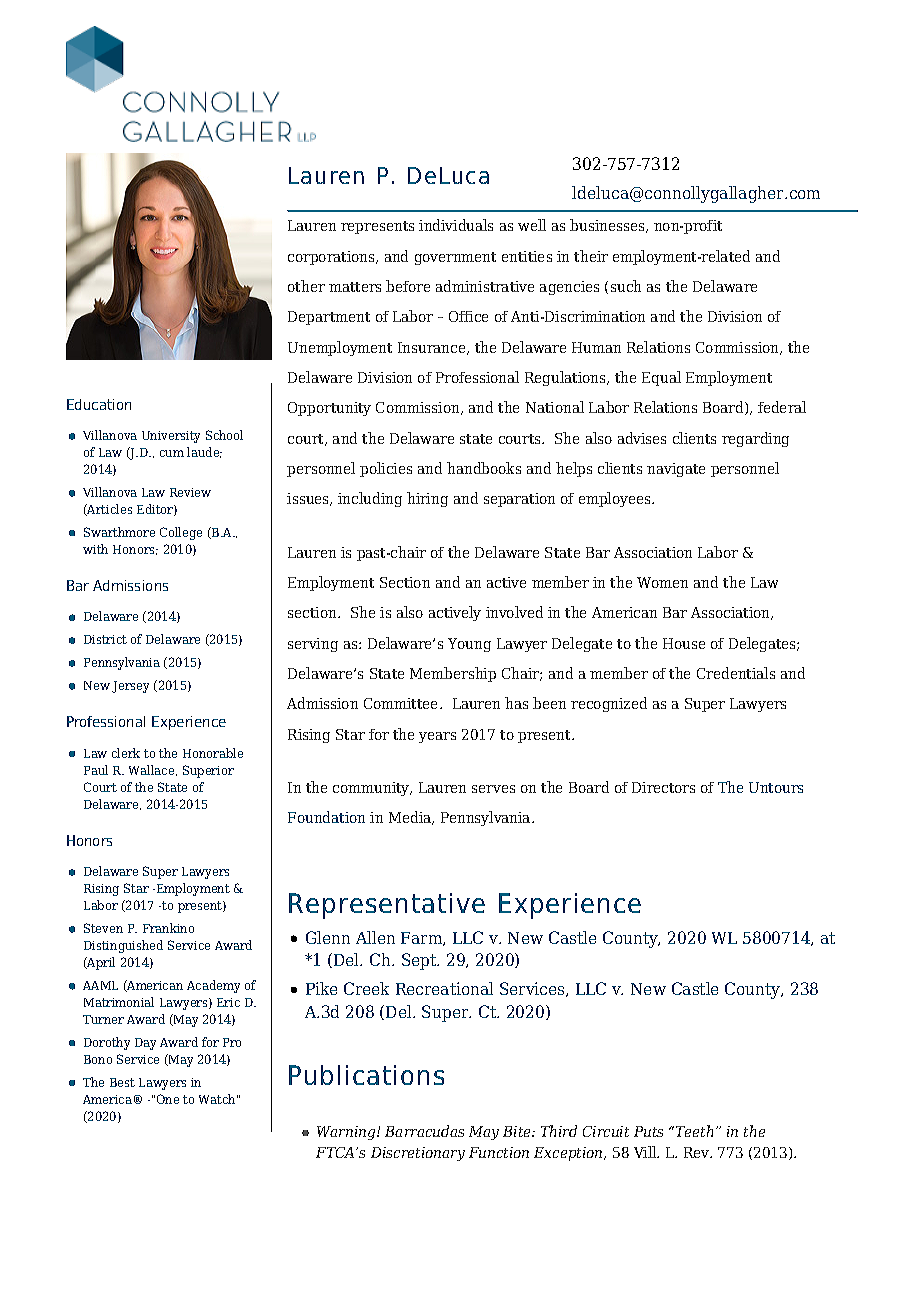 This document has width=924, height=1308. I want to click on hiring, so click(427, 499).
